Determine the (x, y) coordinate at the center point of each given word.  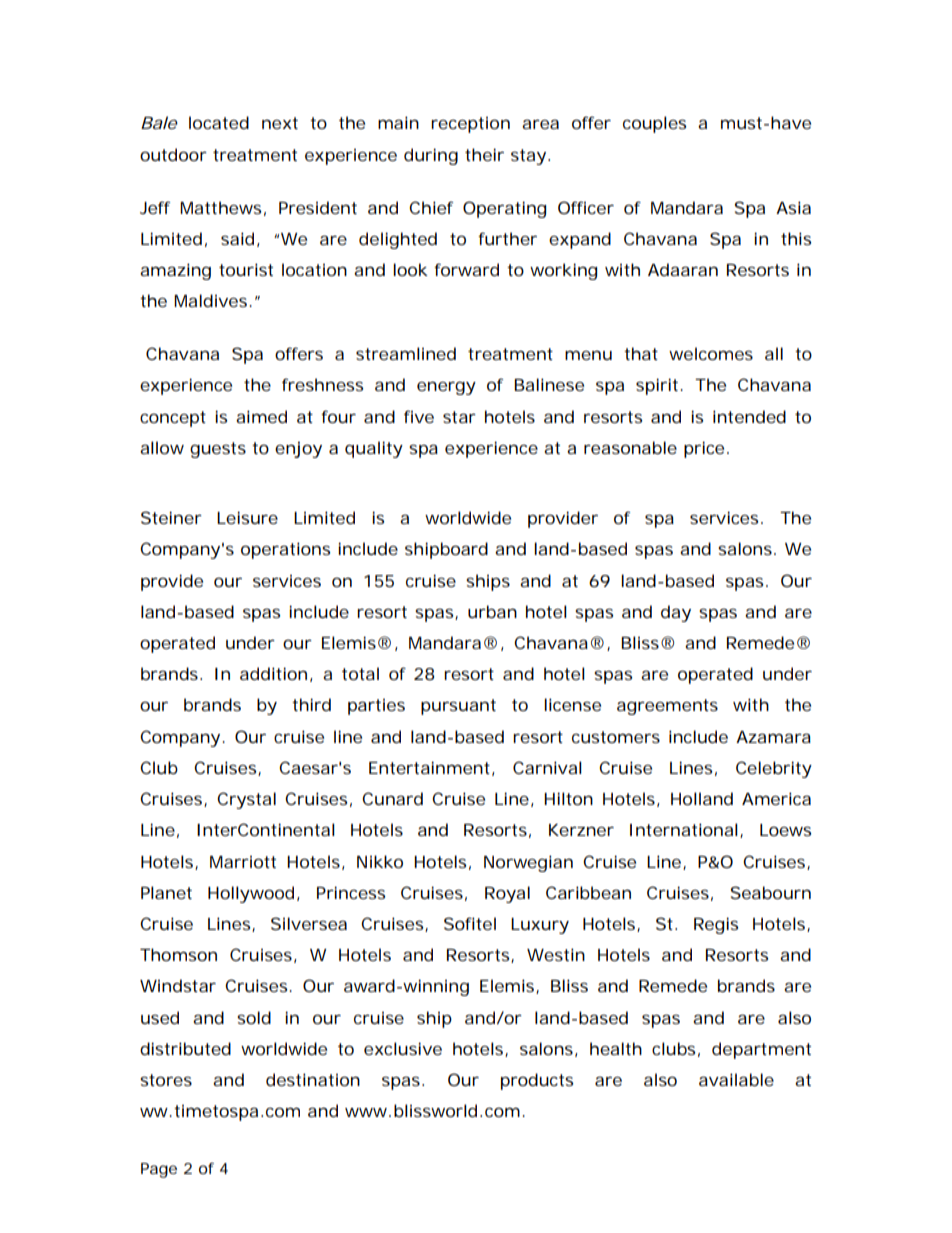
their (484, 154)
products (537, 1081)
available (736, 1079)
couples (654, 124)
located (219, 122)
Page (159, 1170)
